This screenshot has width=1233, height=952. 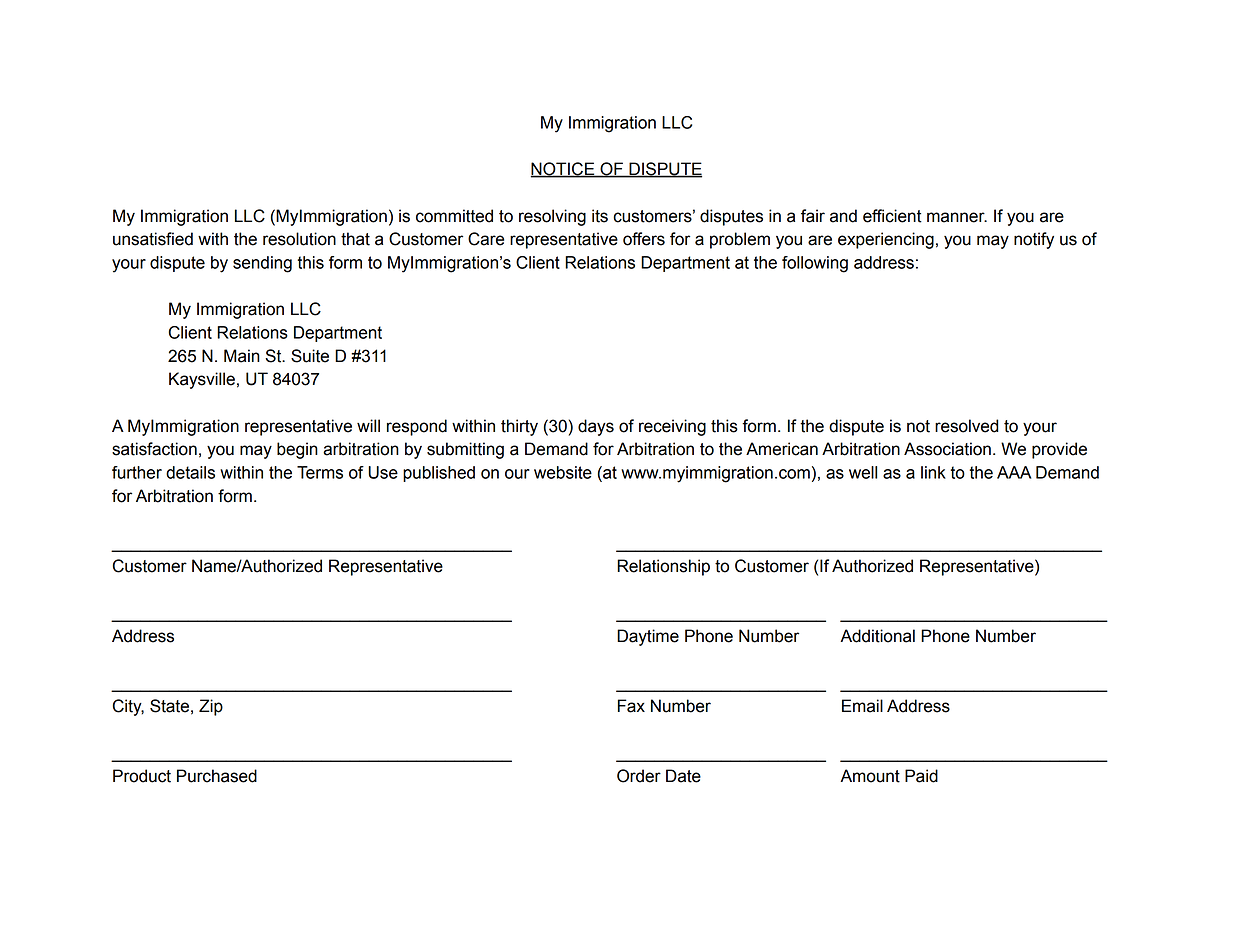 What do you see at coordinates (211, 707) in the screenshot?
I see `Zip` at bounding box center [211, 707].
